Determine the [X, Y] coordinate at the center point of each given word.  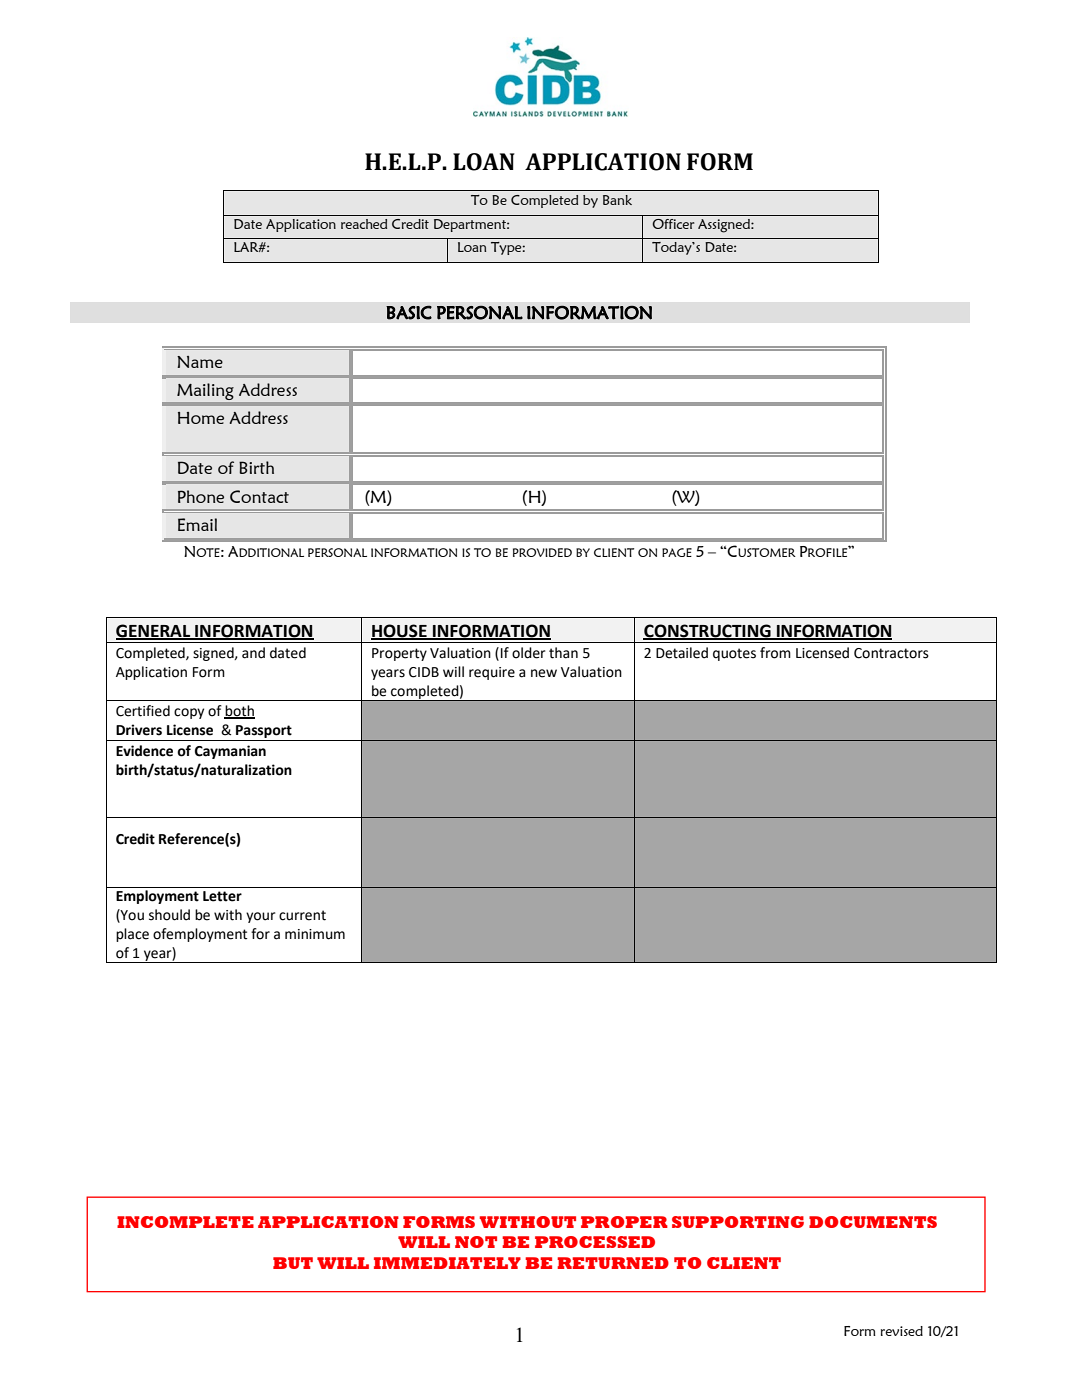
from [775, 653]
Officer [673, 224]
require [492, 673]
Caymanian [230, 752]
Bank [617, 200]
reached [364, 224]
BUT [293, 1263]
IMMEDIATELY [447, 1263]
